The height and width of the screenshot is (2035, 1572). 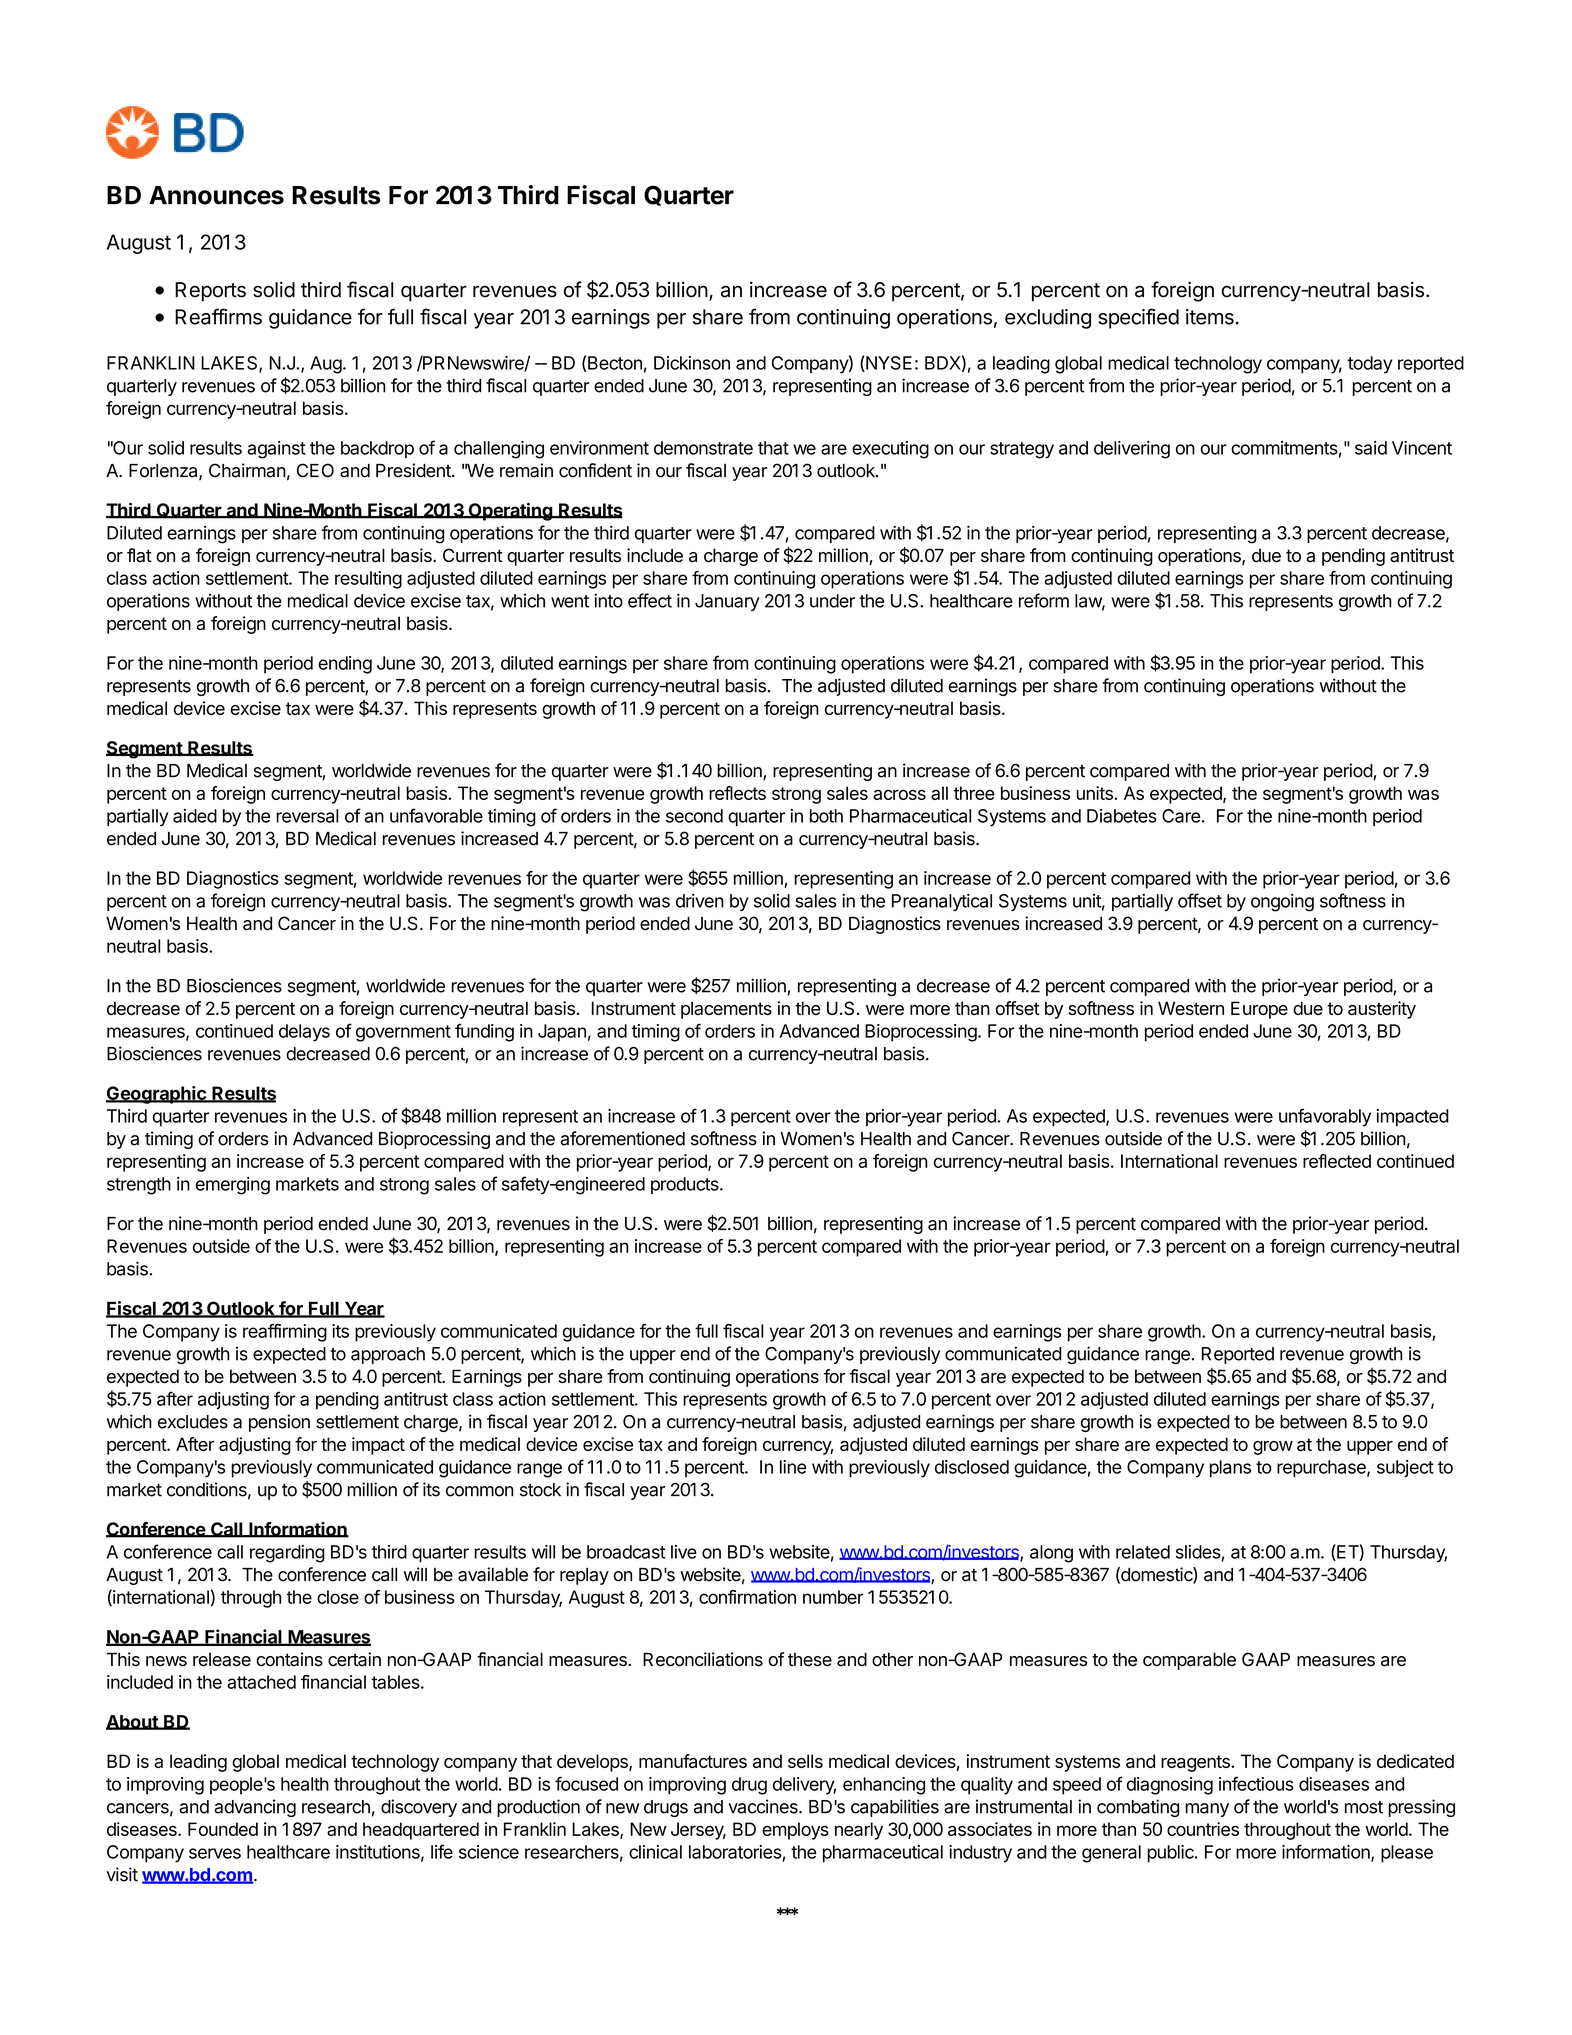 What do you see at coordinates (255, 1808) in the screenshot?
I see `advancing` at bounding box center [255, 1808].
